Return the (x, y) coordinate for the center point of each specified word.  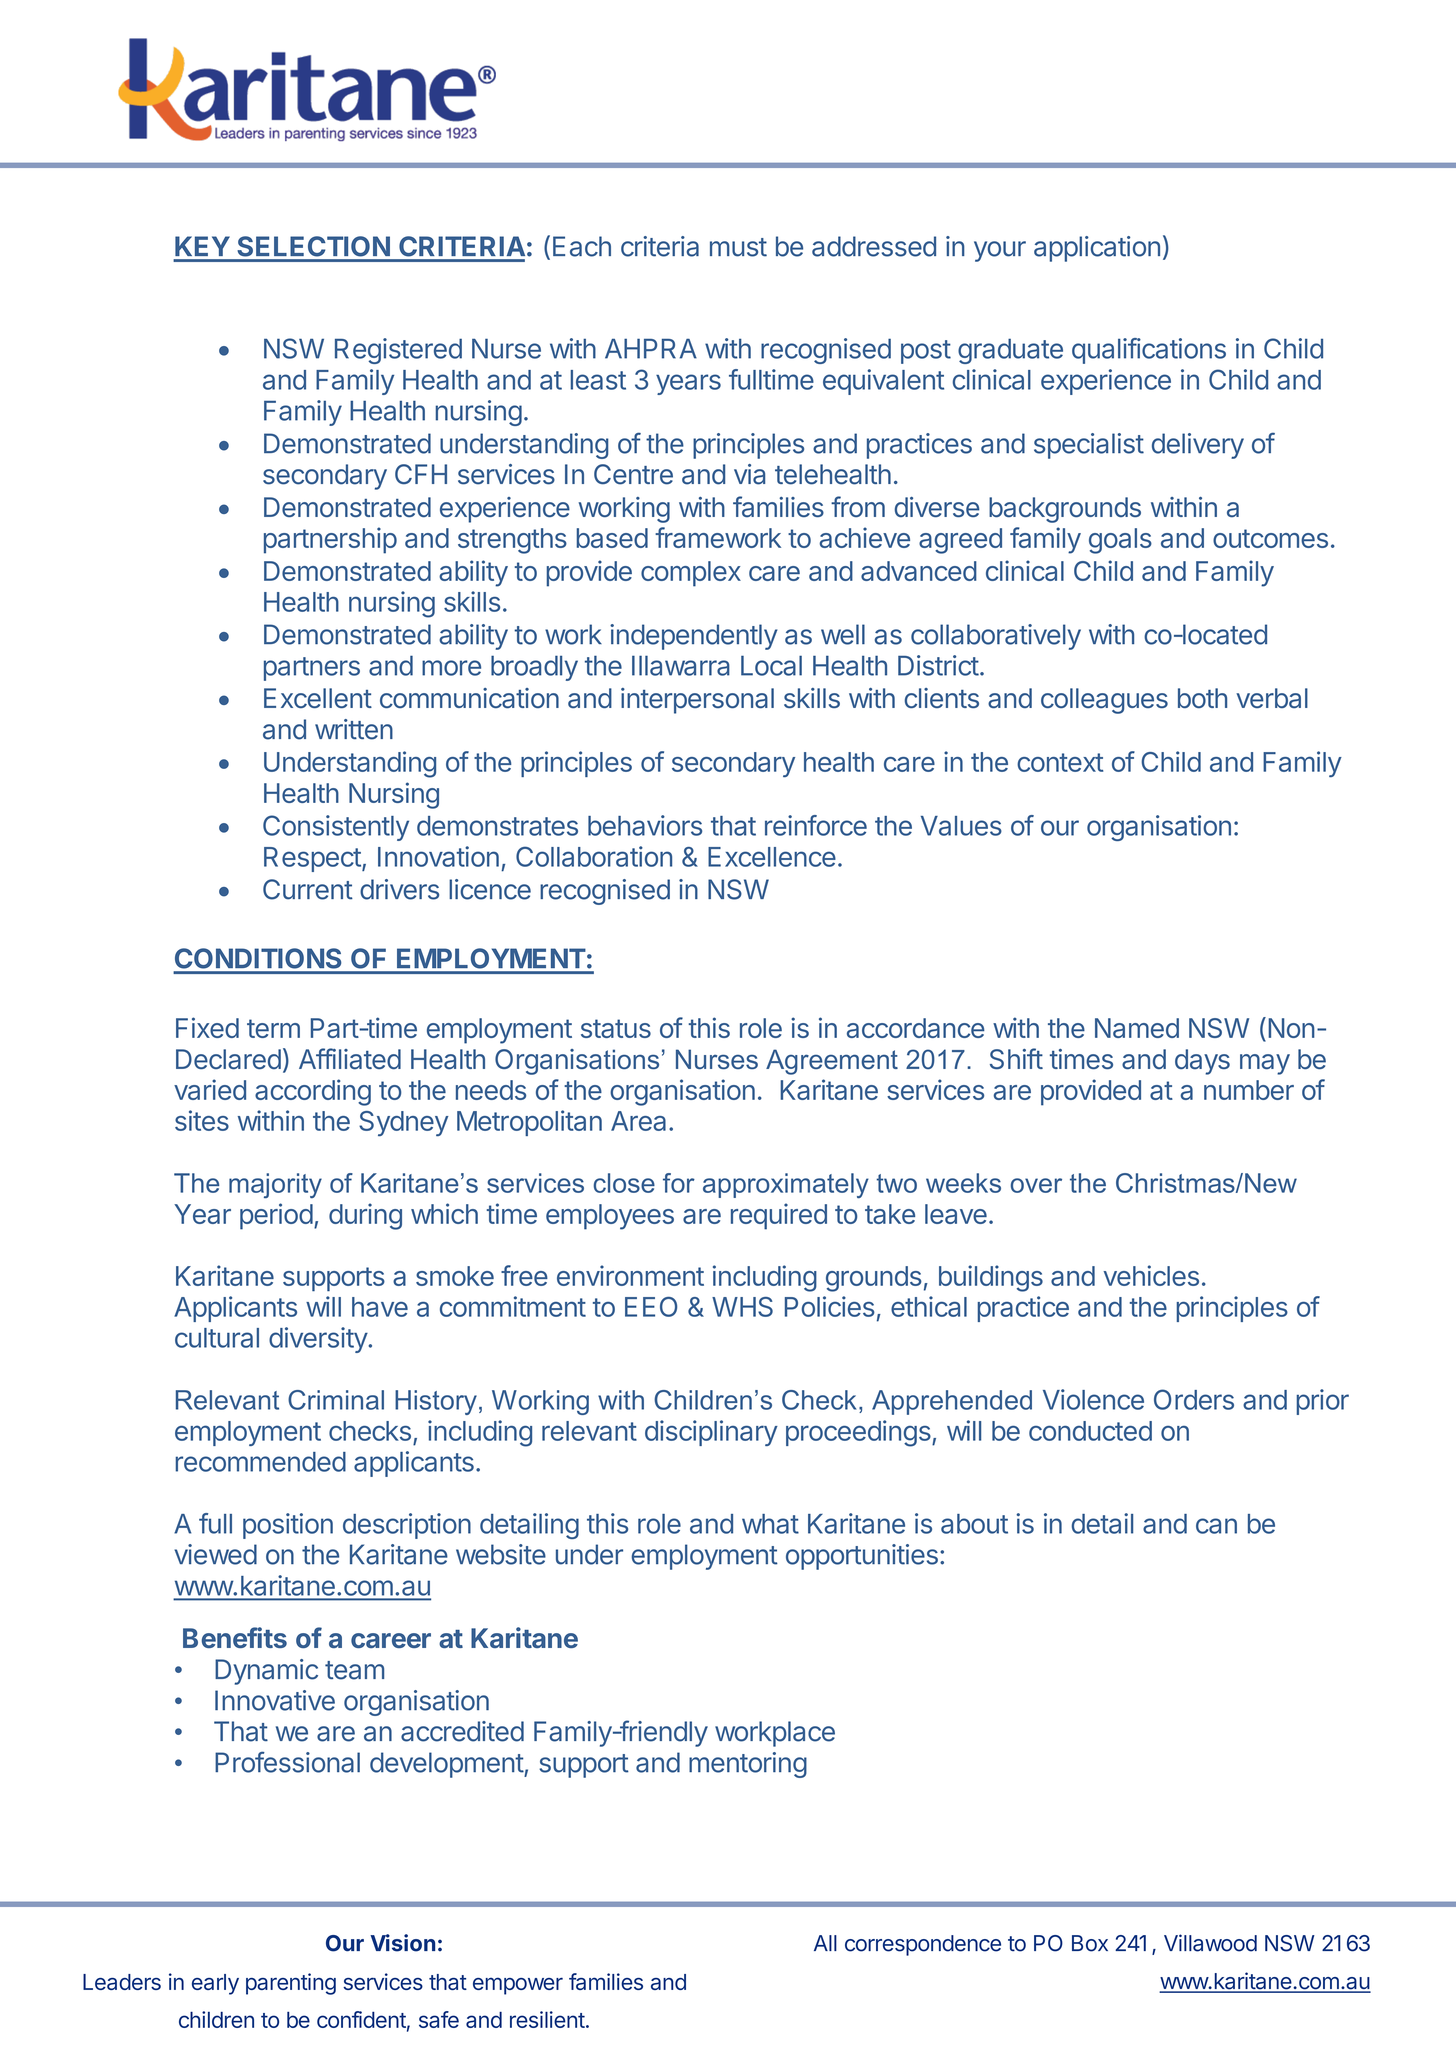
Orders (1194, 1399)
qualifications (1149, 351)
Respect (312, 859)
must (738, 247)
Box (1090, 1943)
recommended (260, 1462)
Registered (398, 351)
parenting (291, 1984)
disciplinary (711, 1433)
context (1060, 762)
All (825, 1943)
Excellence (772, 857)
